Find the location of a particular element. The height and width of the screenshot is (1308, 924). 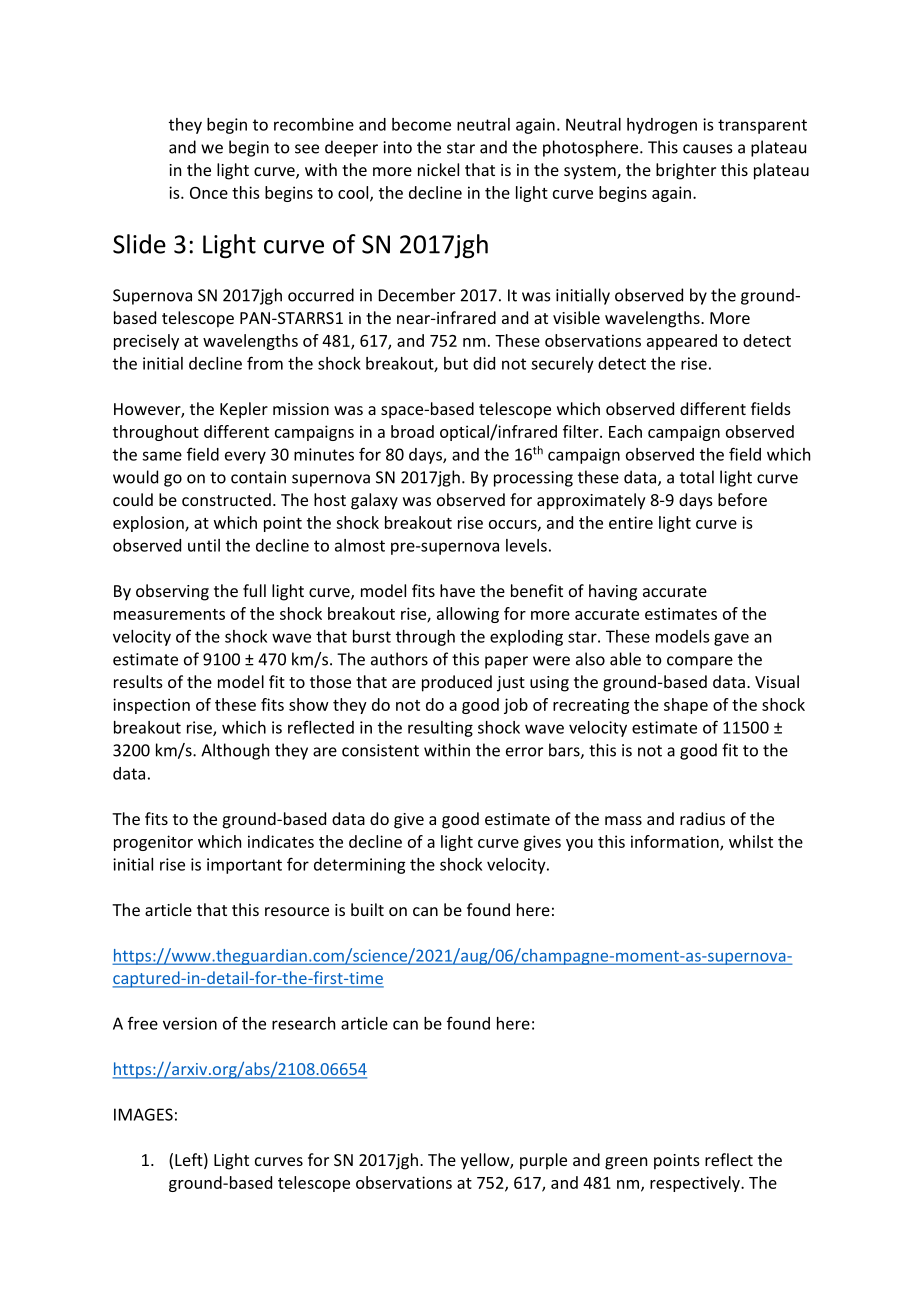

compare is located at coordinates (700, 662).
